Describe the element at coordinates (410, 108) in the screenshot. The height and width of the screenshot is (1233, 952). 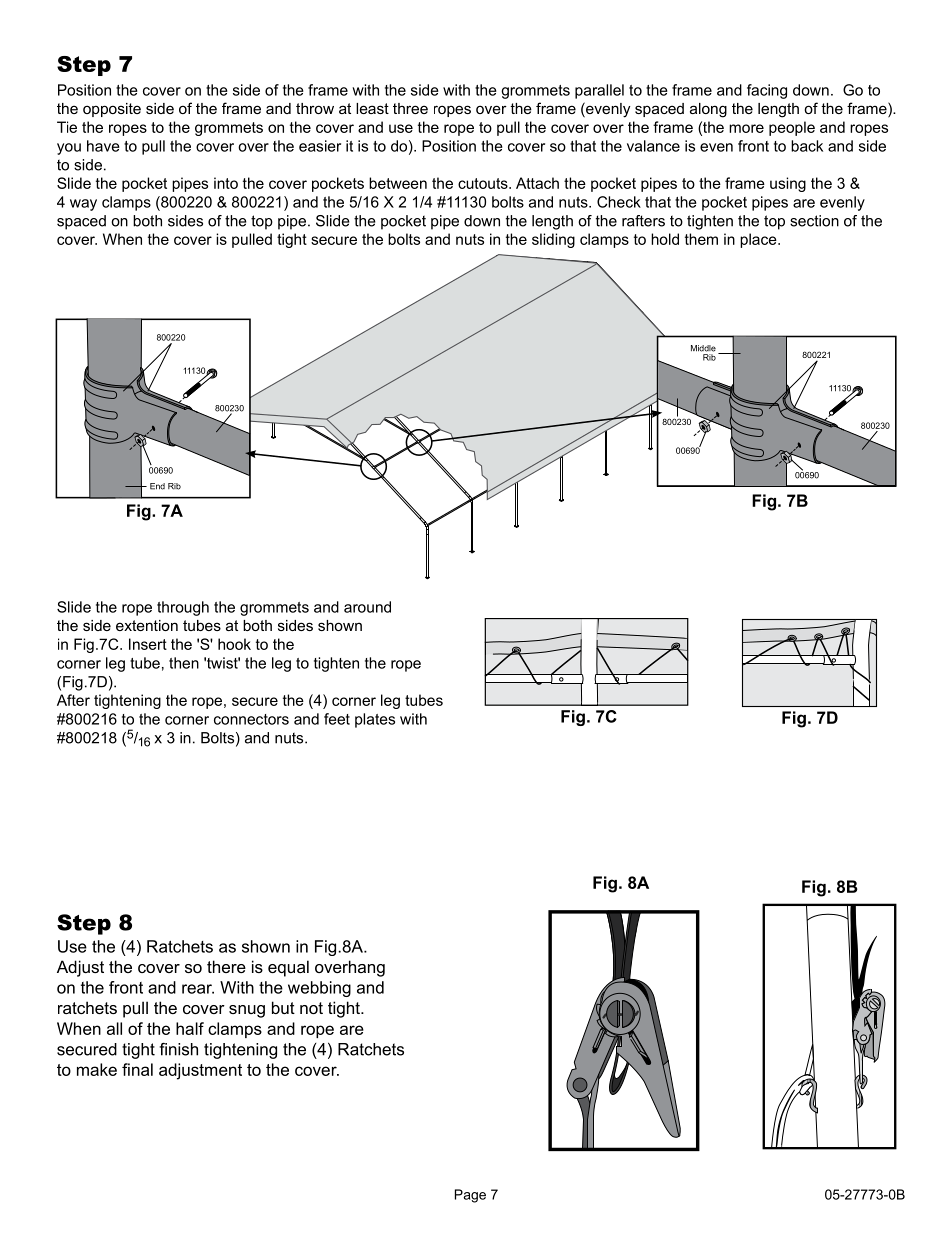
I see `three` at that location.
